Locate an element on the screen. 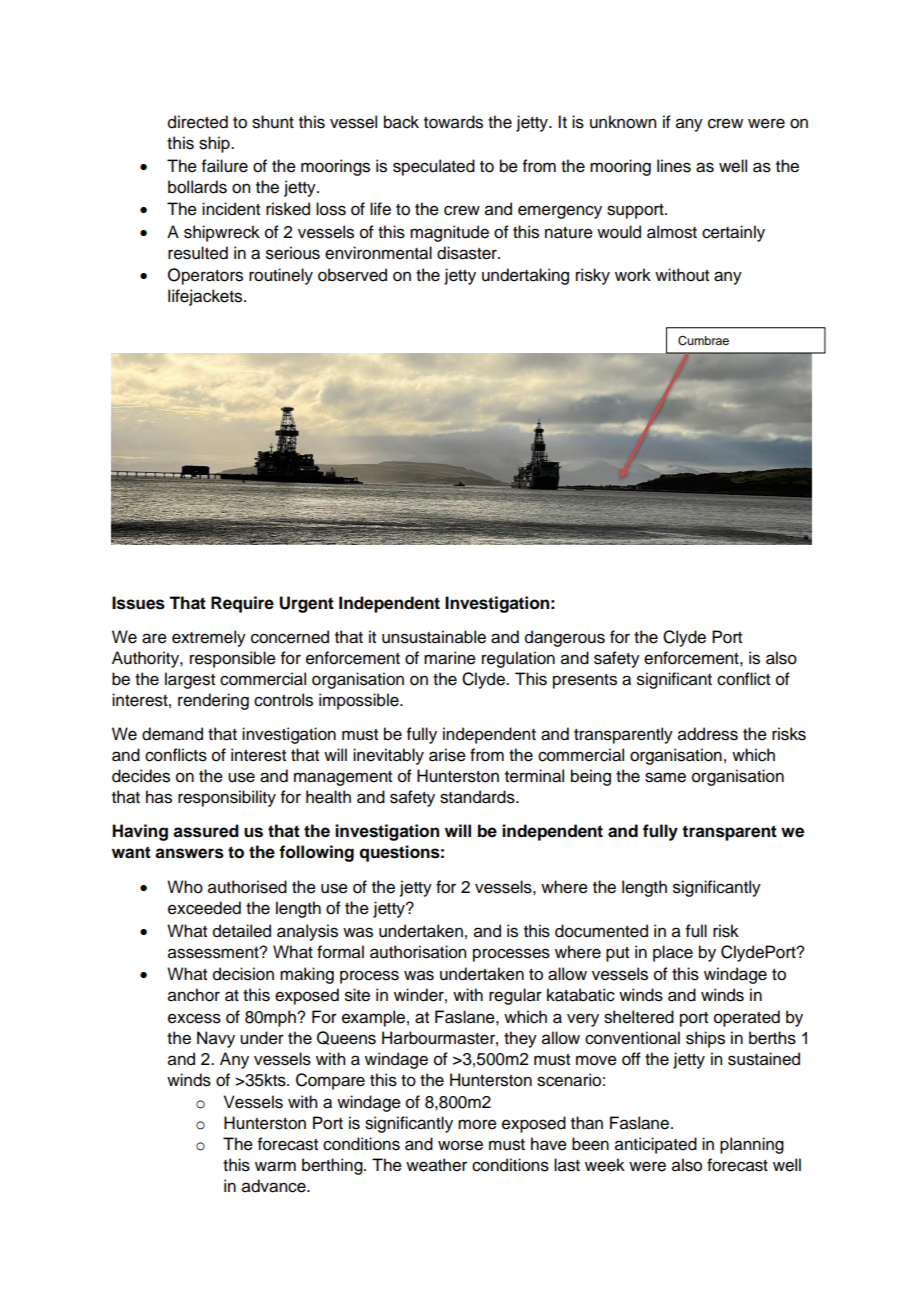 The height and width of the screenshot is (1308, 924). marine is located at coordinates (450, 658).
